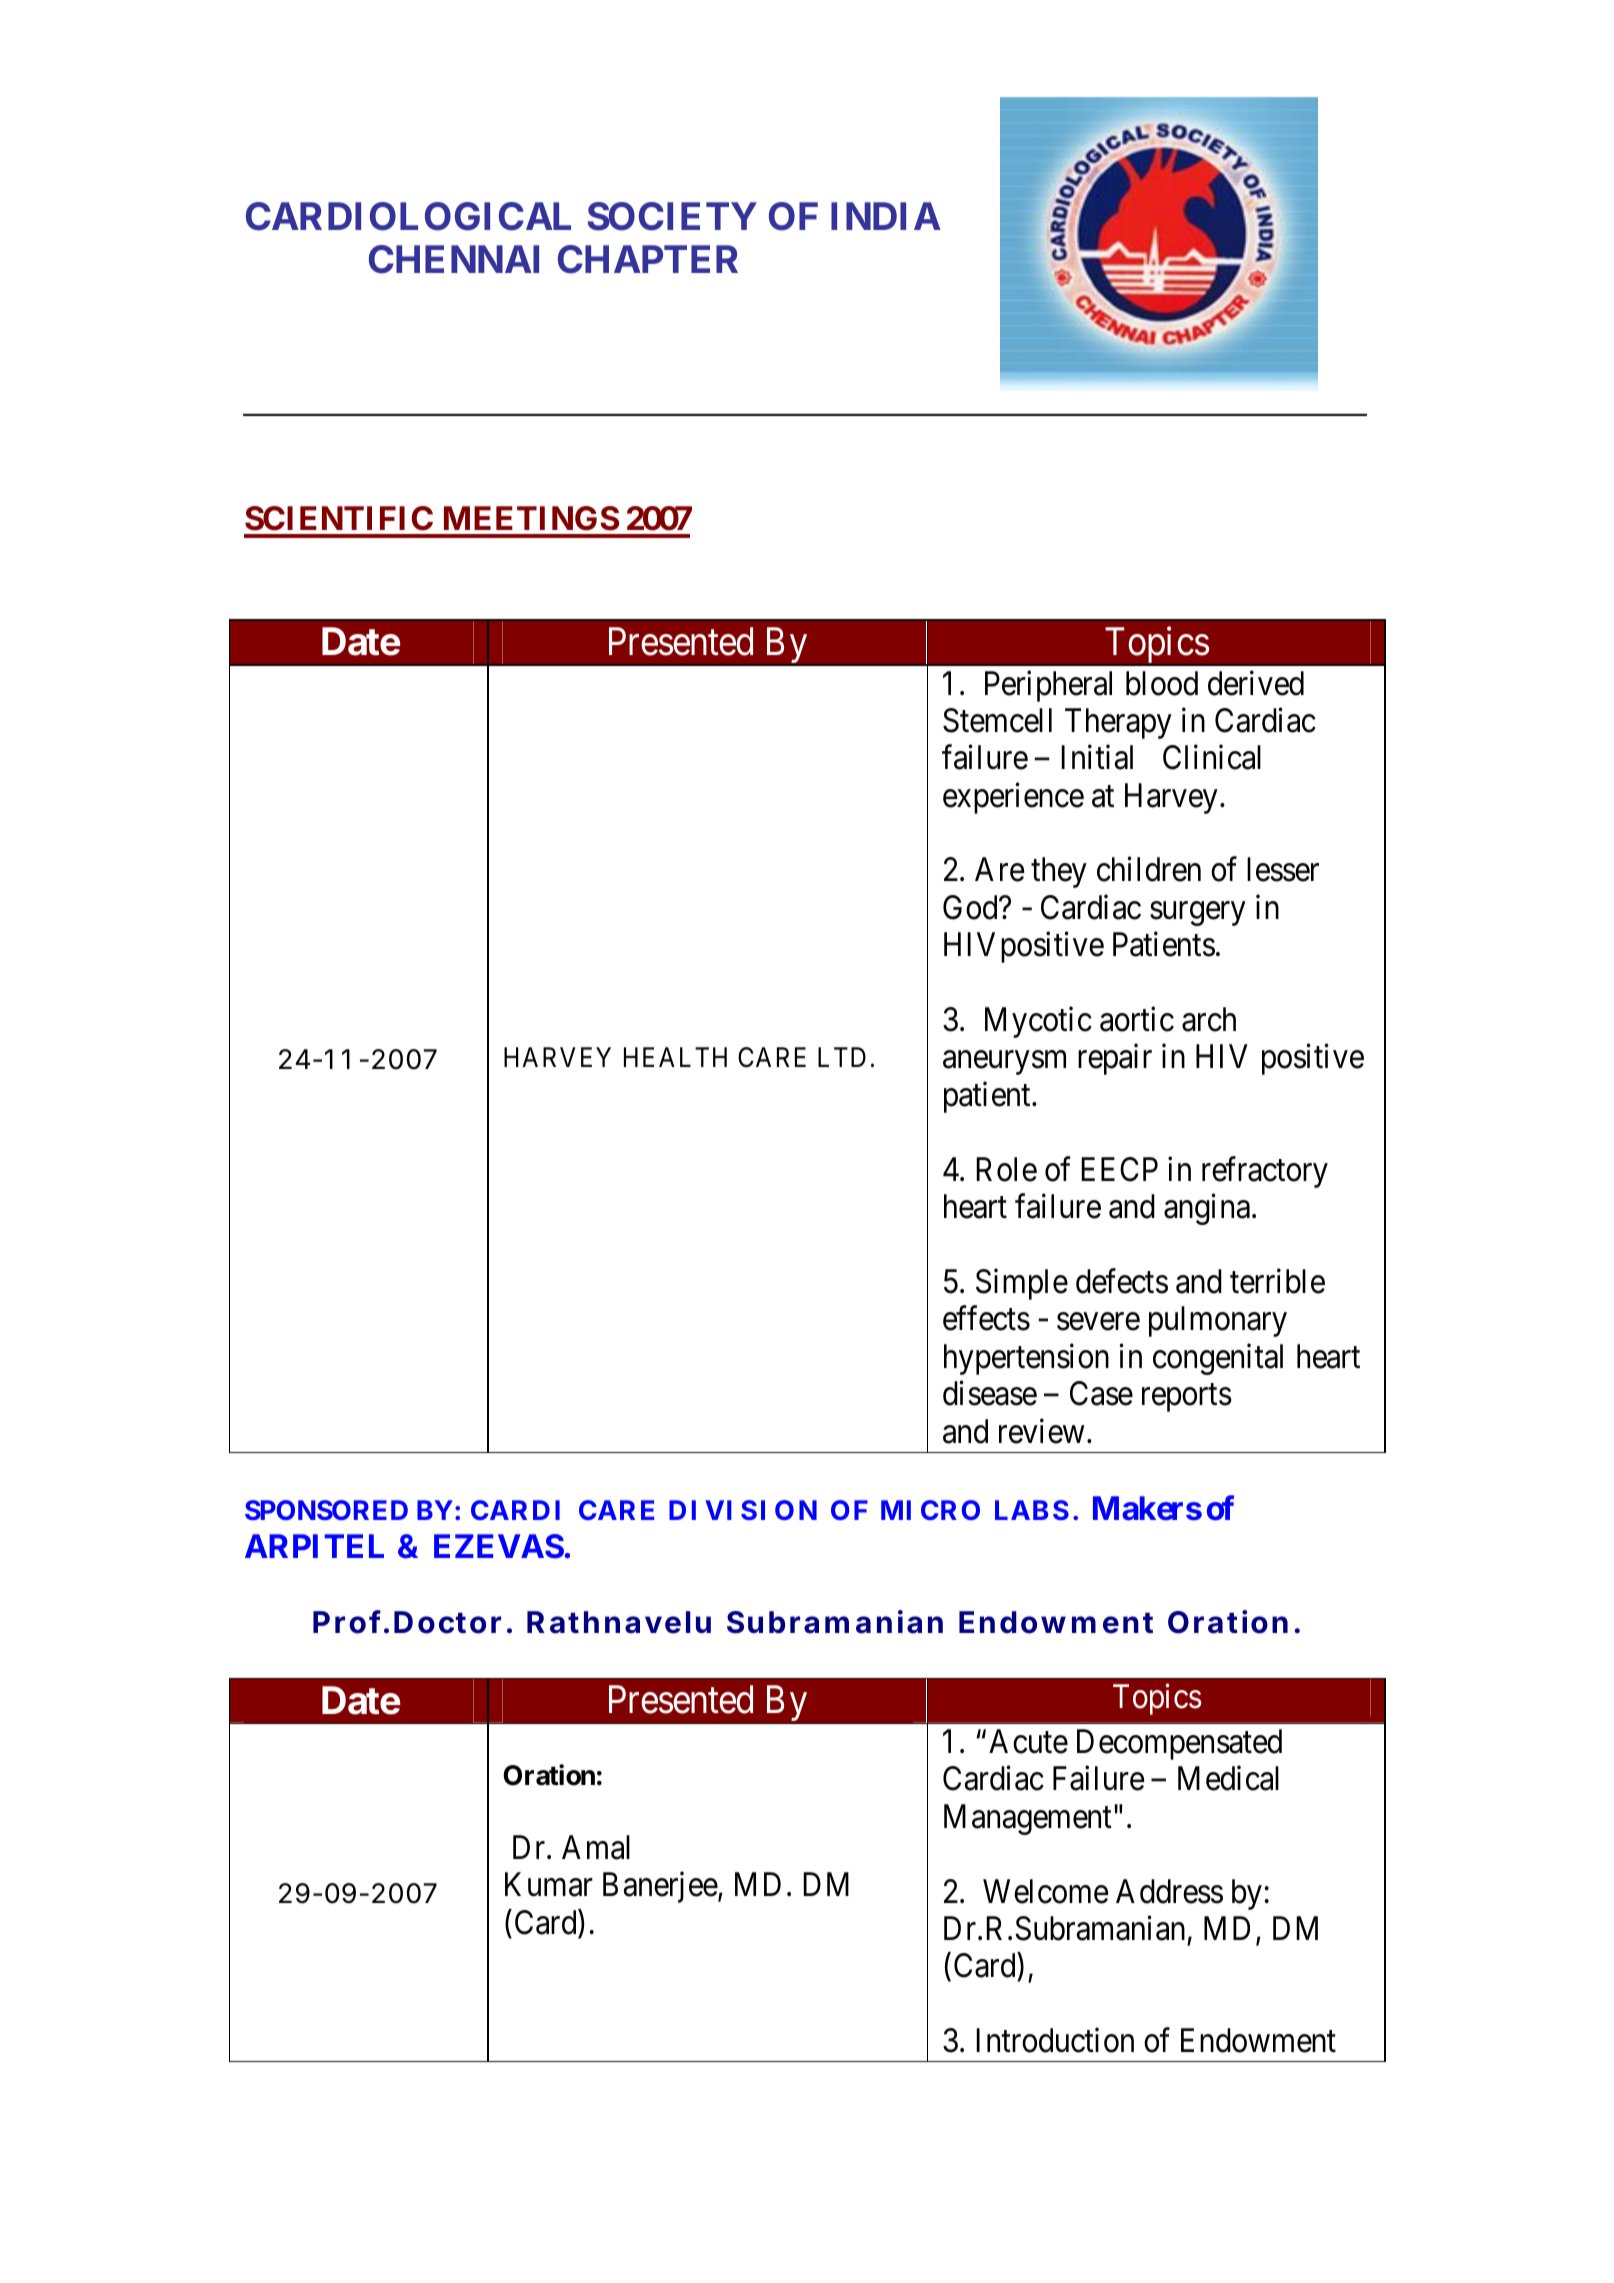  What do you see at coordinates (930, 1510) in the screenshot?
I see `MICRO` at bounding box center [930, 1510].
